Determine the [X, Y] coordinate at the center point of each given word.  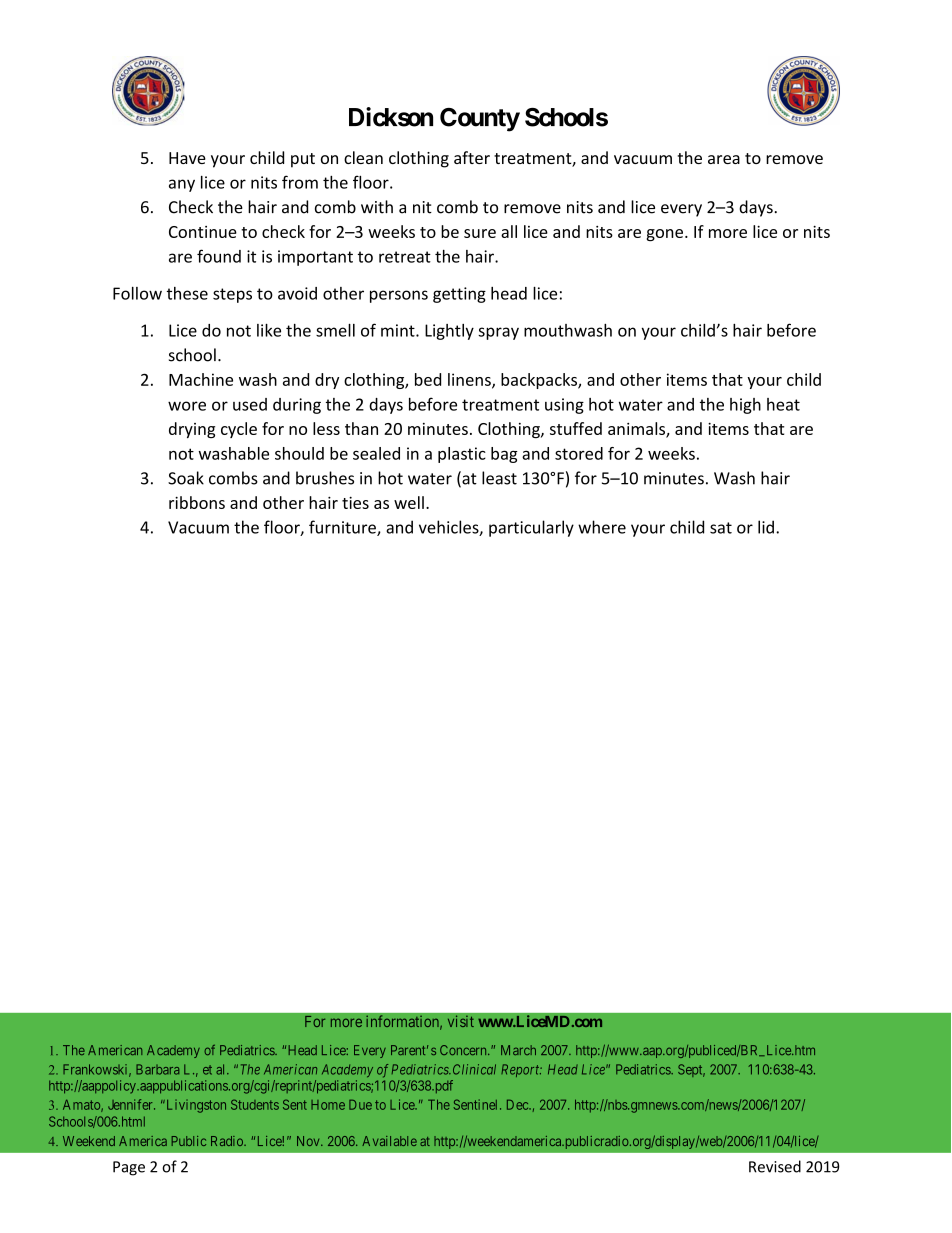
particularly [531, 528]
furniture [343, 528]
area [724, 159]
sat [721, 528]
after [472, 157]
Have [187, 158]
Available [389, 1141]
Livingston [195, 1106]
